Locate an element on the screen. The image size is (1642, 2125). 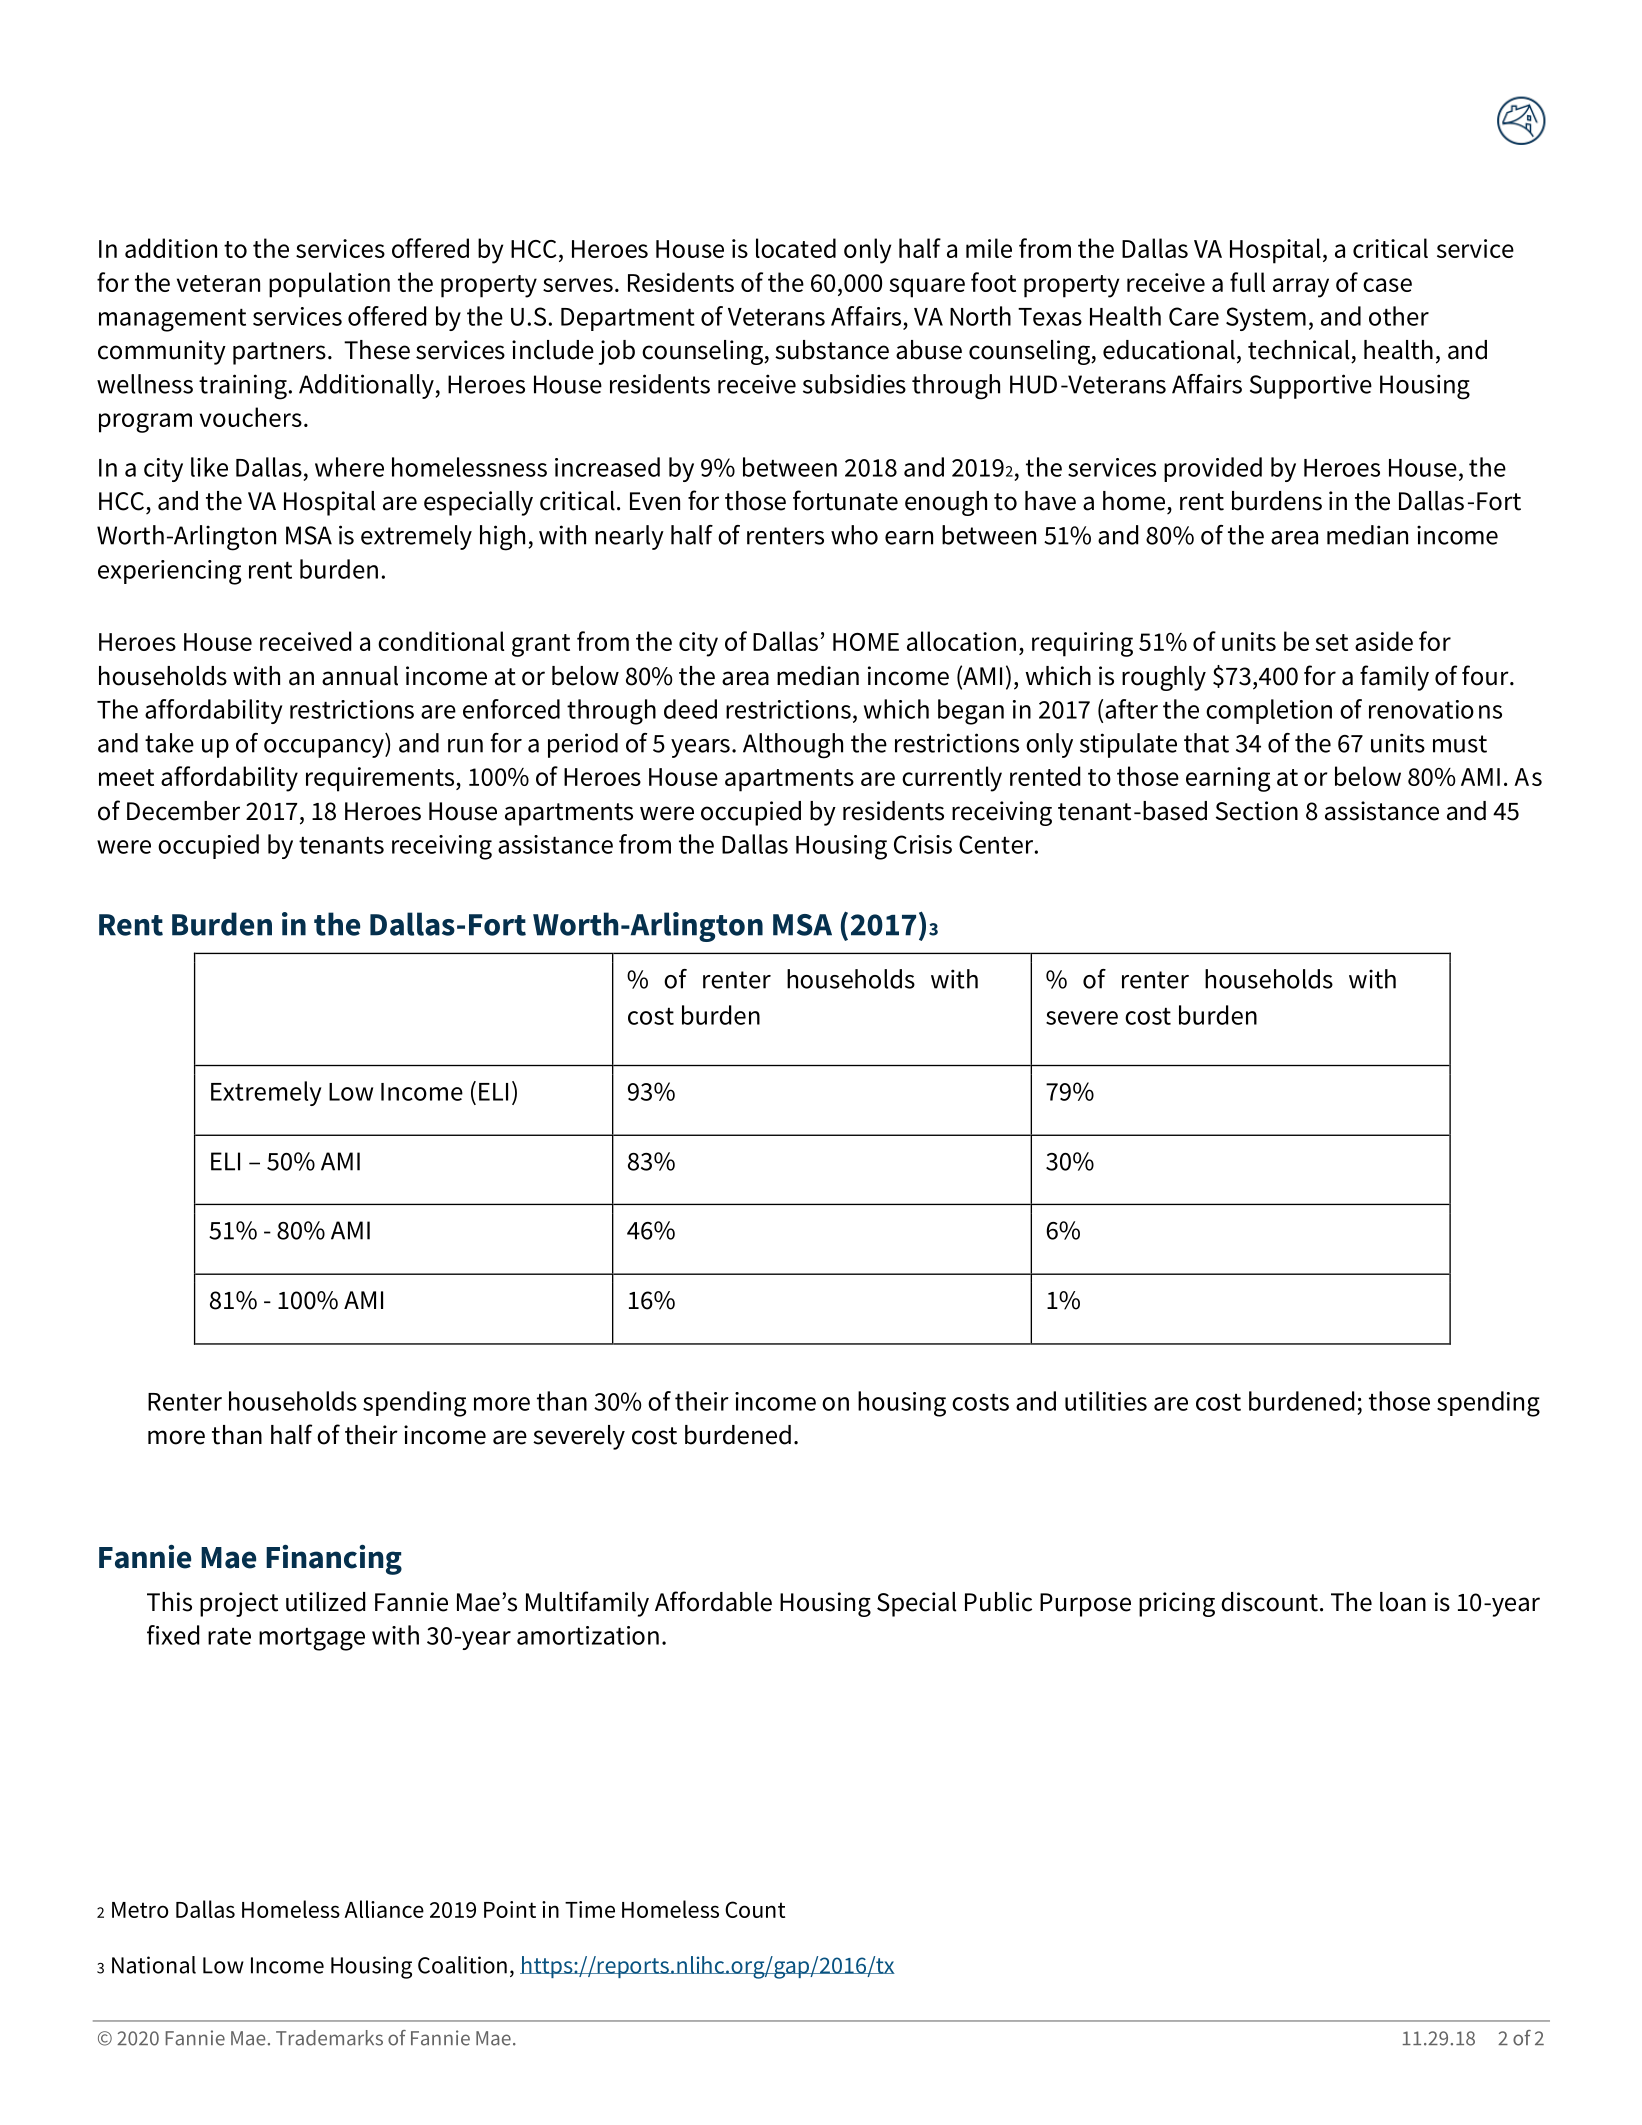
Time is located at coordinates (590, 1909).
